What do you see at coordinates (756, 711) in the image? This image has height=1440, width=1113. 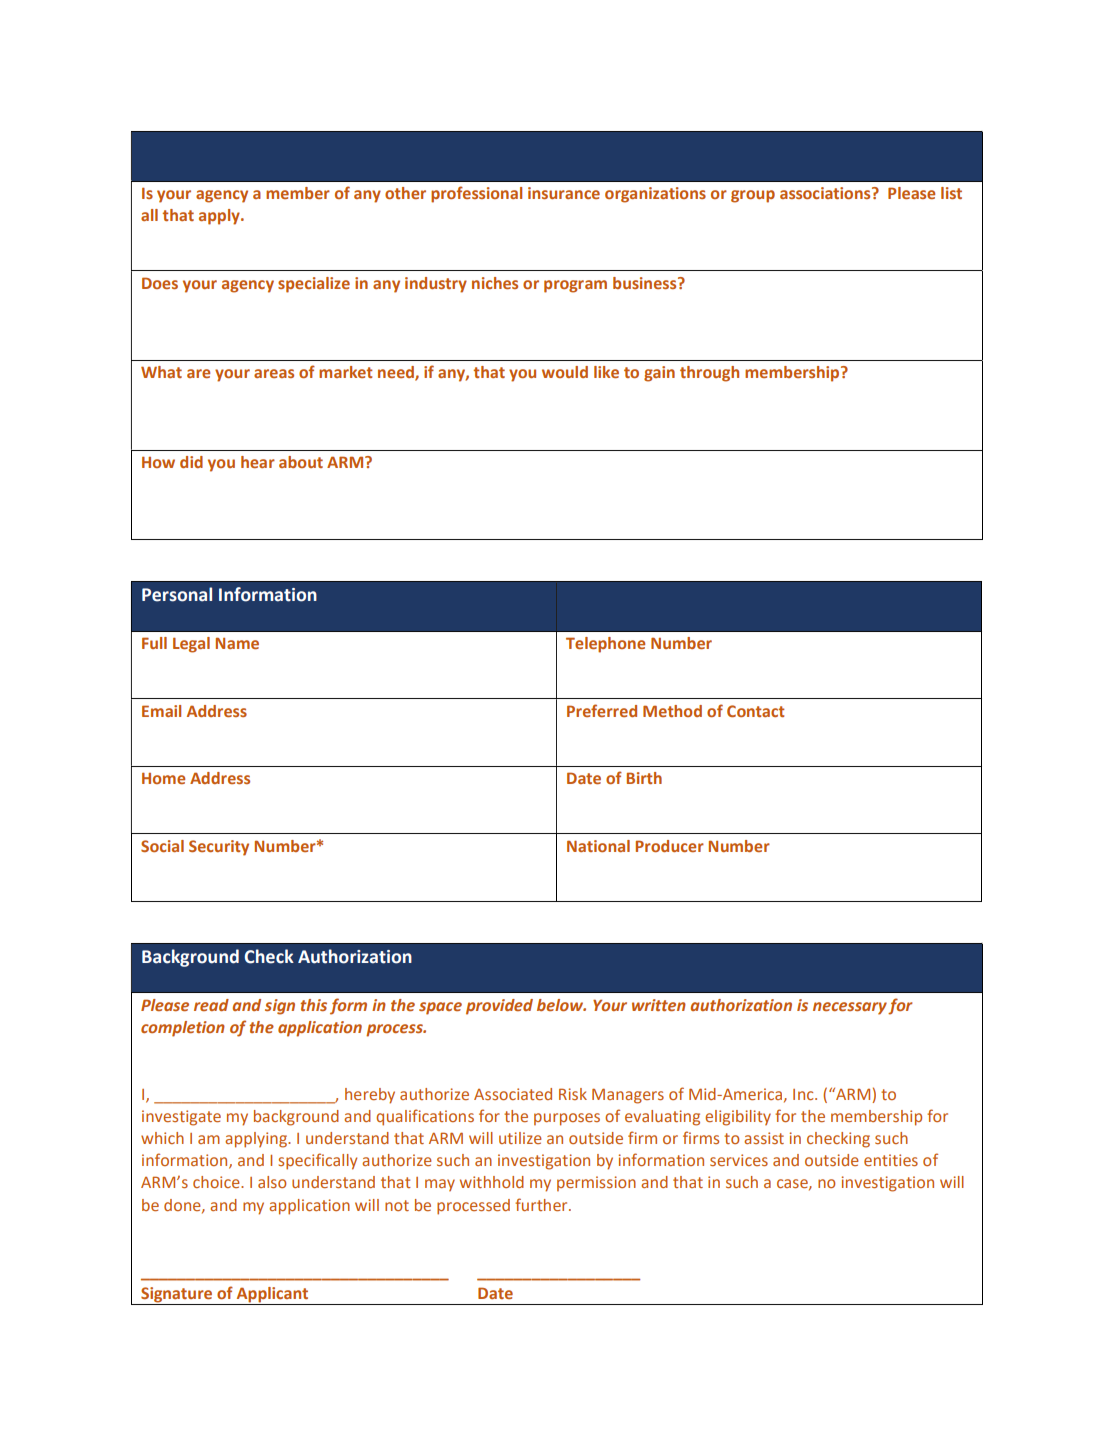 I see `Contact` at bounding box center [756, 711].
